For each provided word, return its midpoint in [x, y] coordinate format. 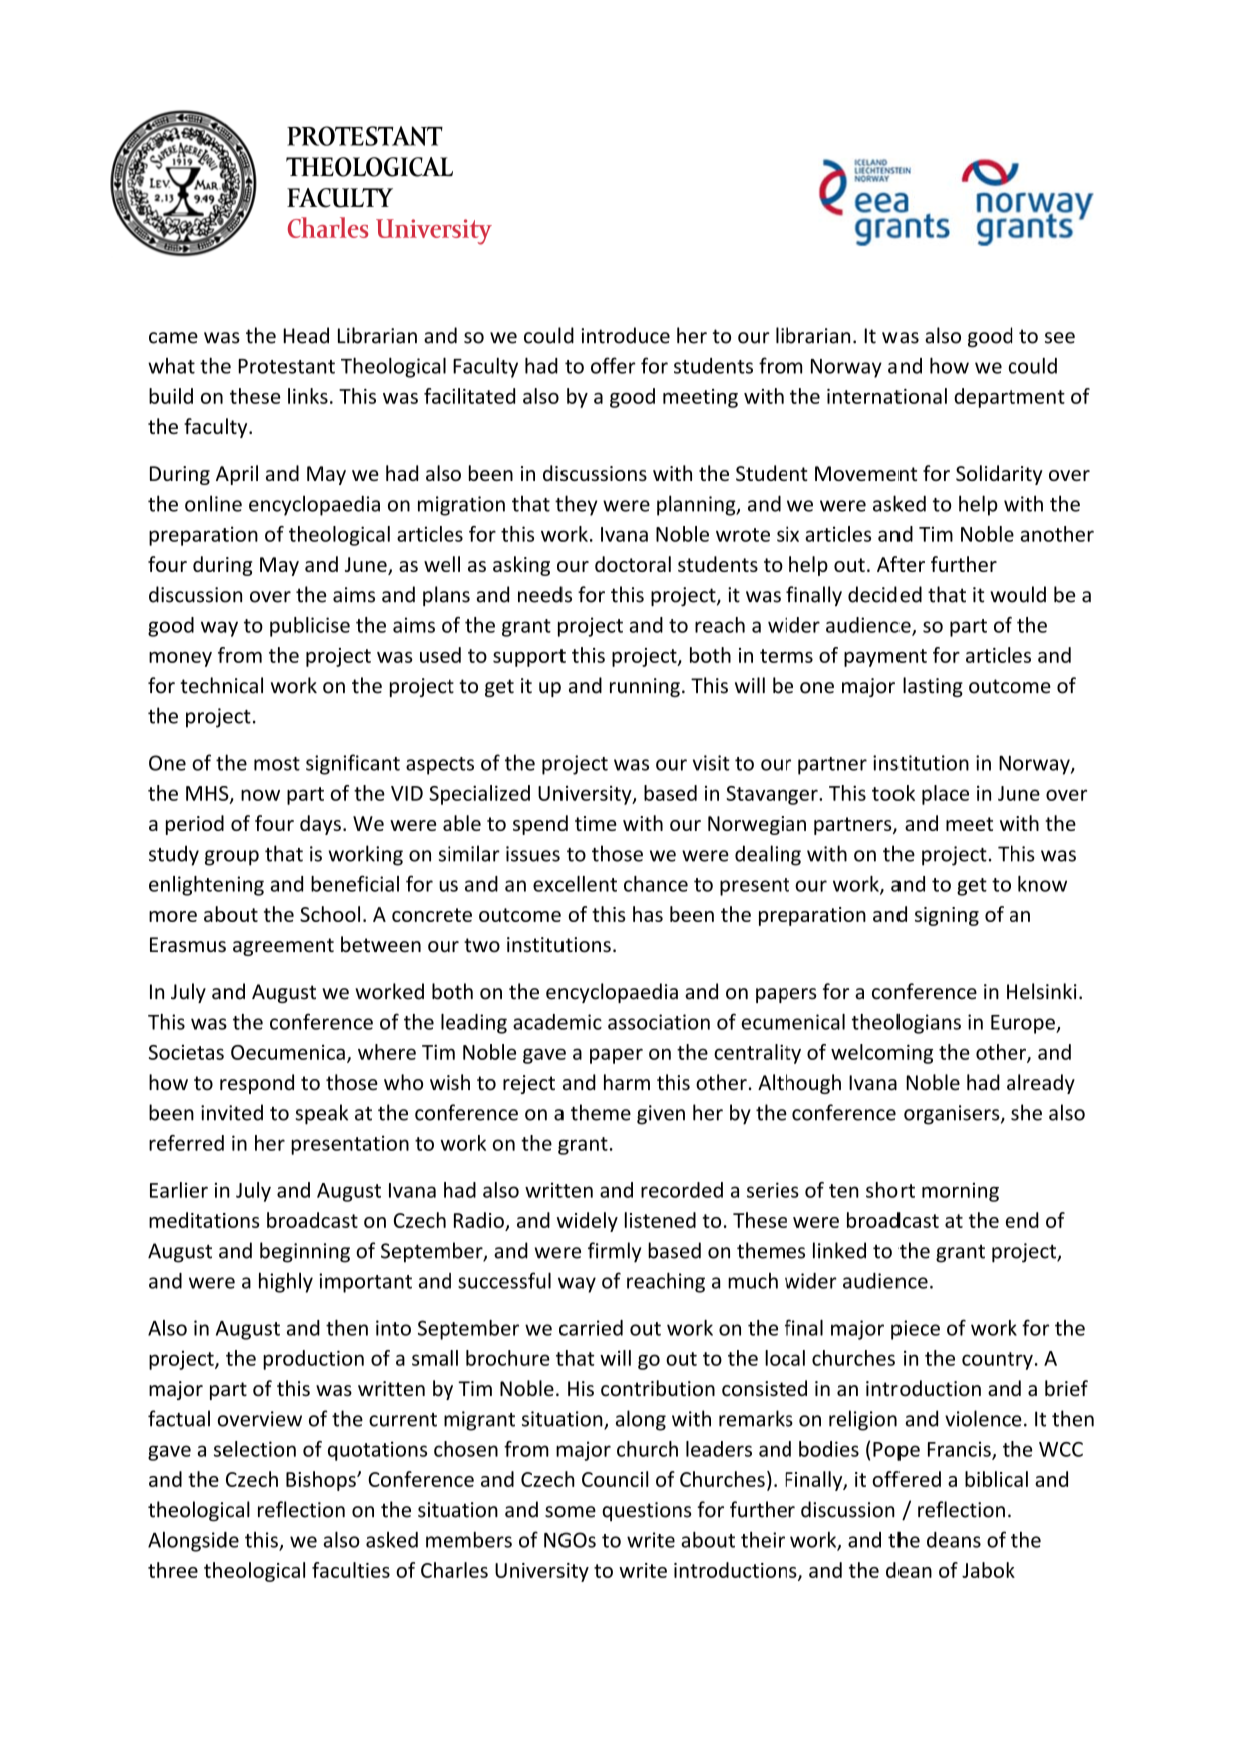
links [308, 396]
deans [954, 1540]
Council [615, 1479]
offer [613, 365]
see [1060, 338]
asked [392, 1540]
